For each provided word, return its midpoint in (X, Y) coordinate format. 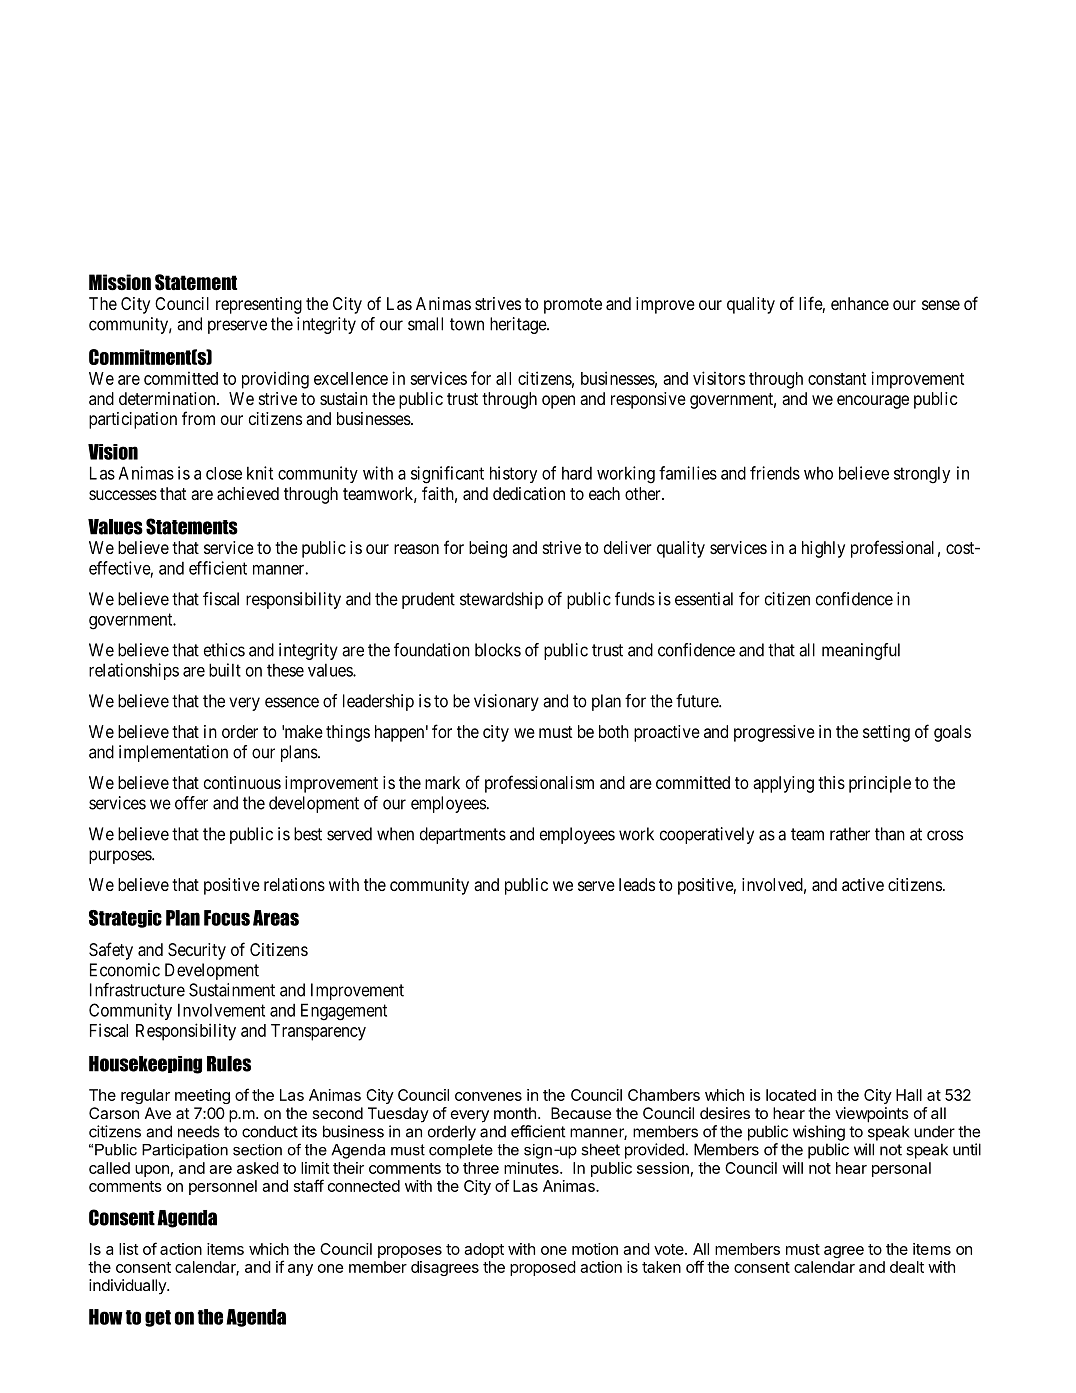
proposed (543, 1268)
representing (259, 305)
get (158, 1318)
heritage (519, 325)
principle (880, 784)
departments (463, 835)
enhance (860, 303)
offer (191, 803)
